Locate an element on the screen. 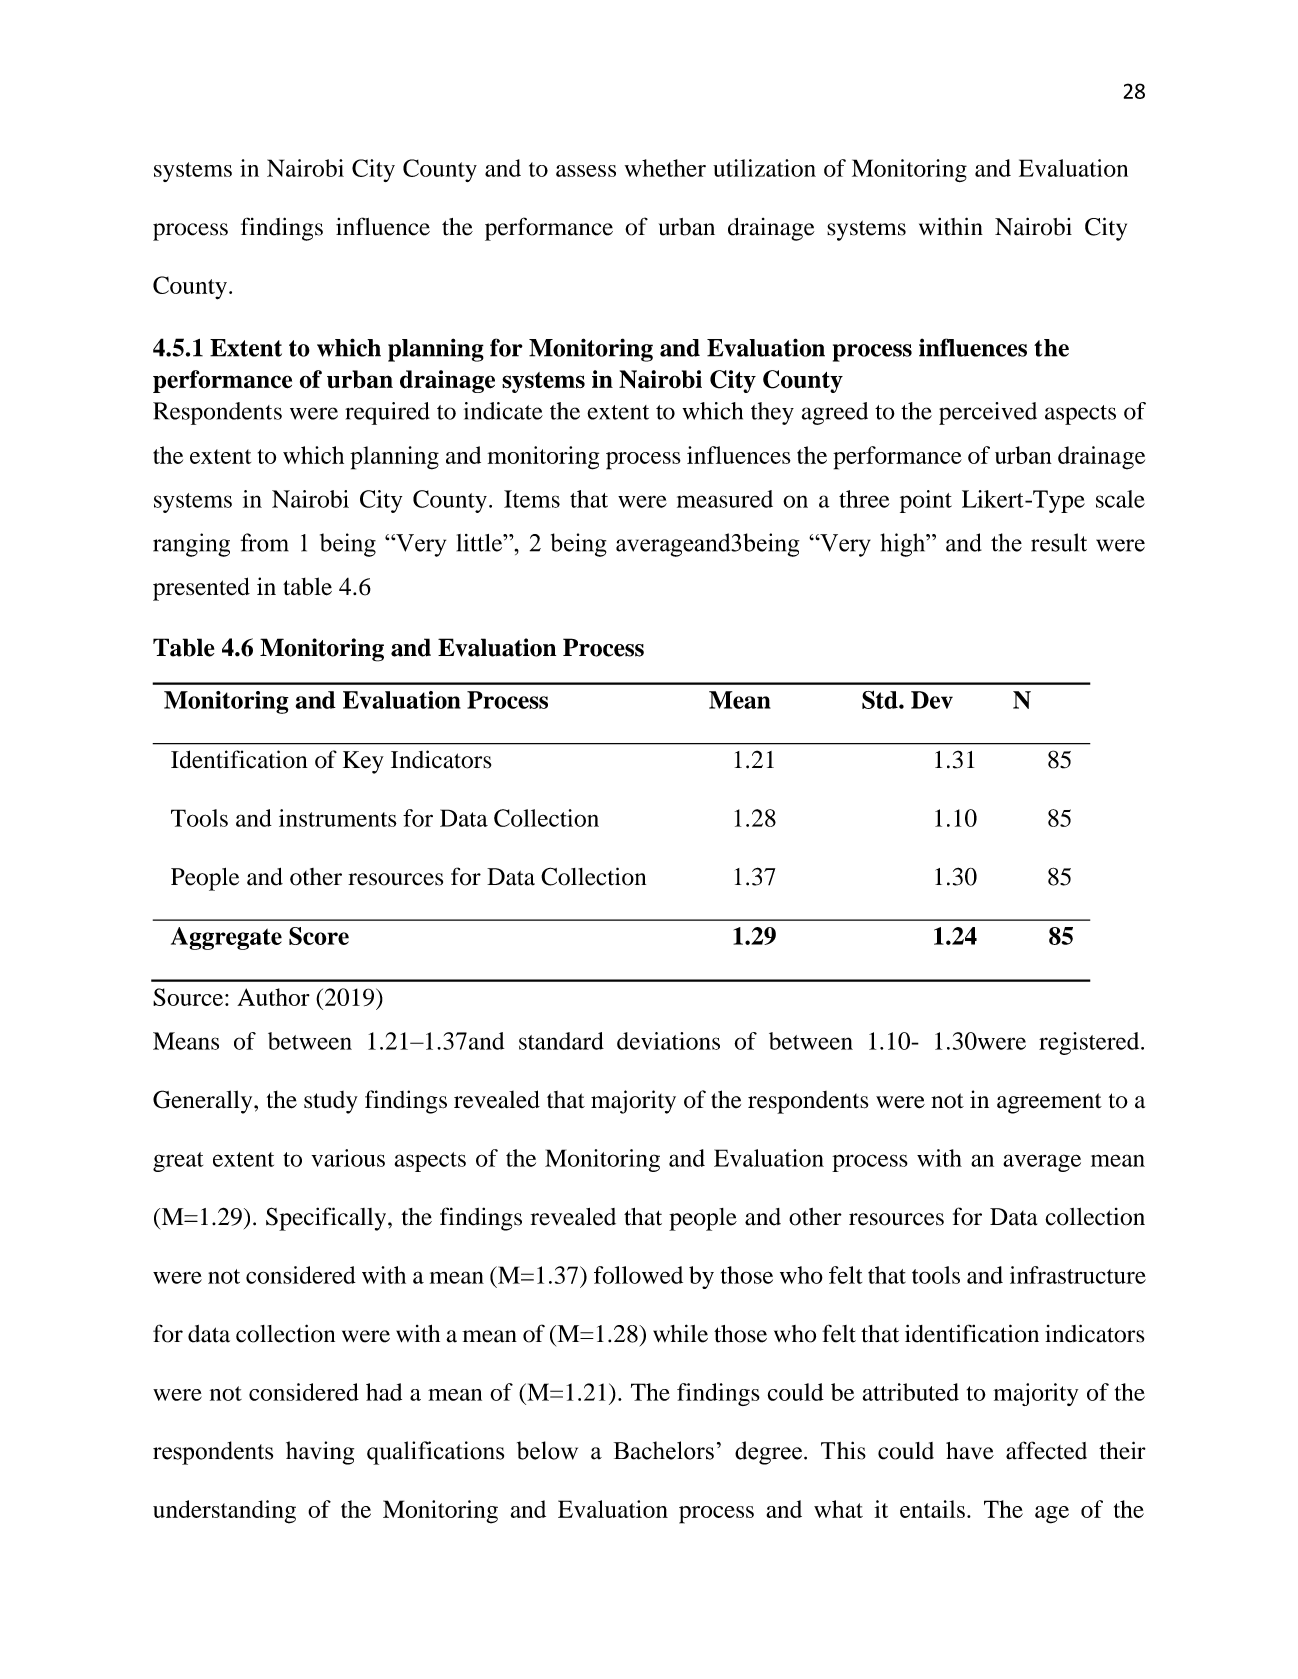  Bachelors is located at coordinates (664, 1450).
